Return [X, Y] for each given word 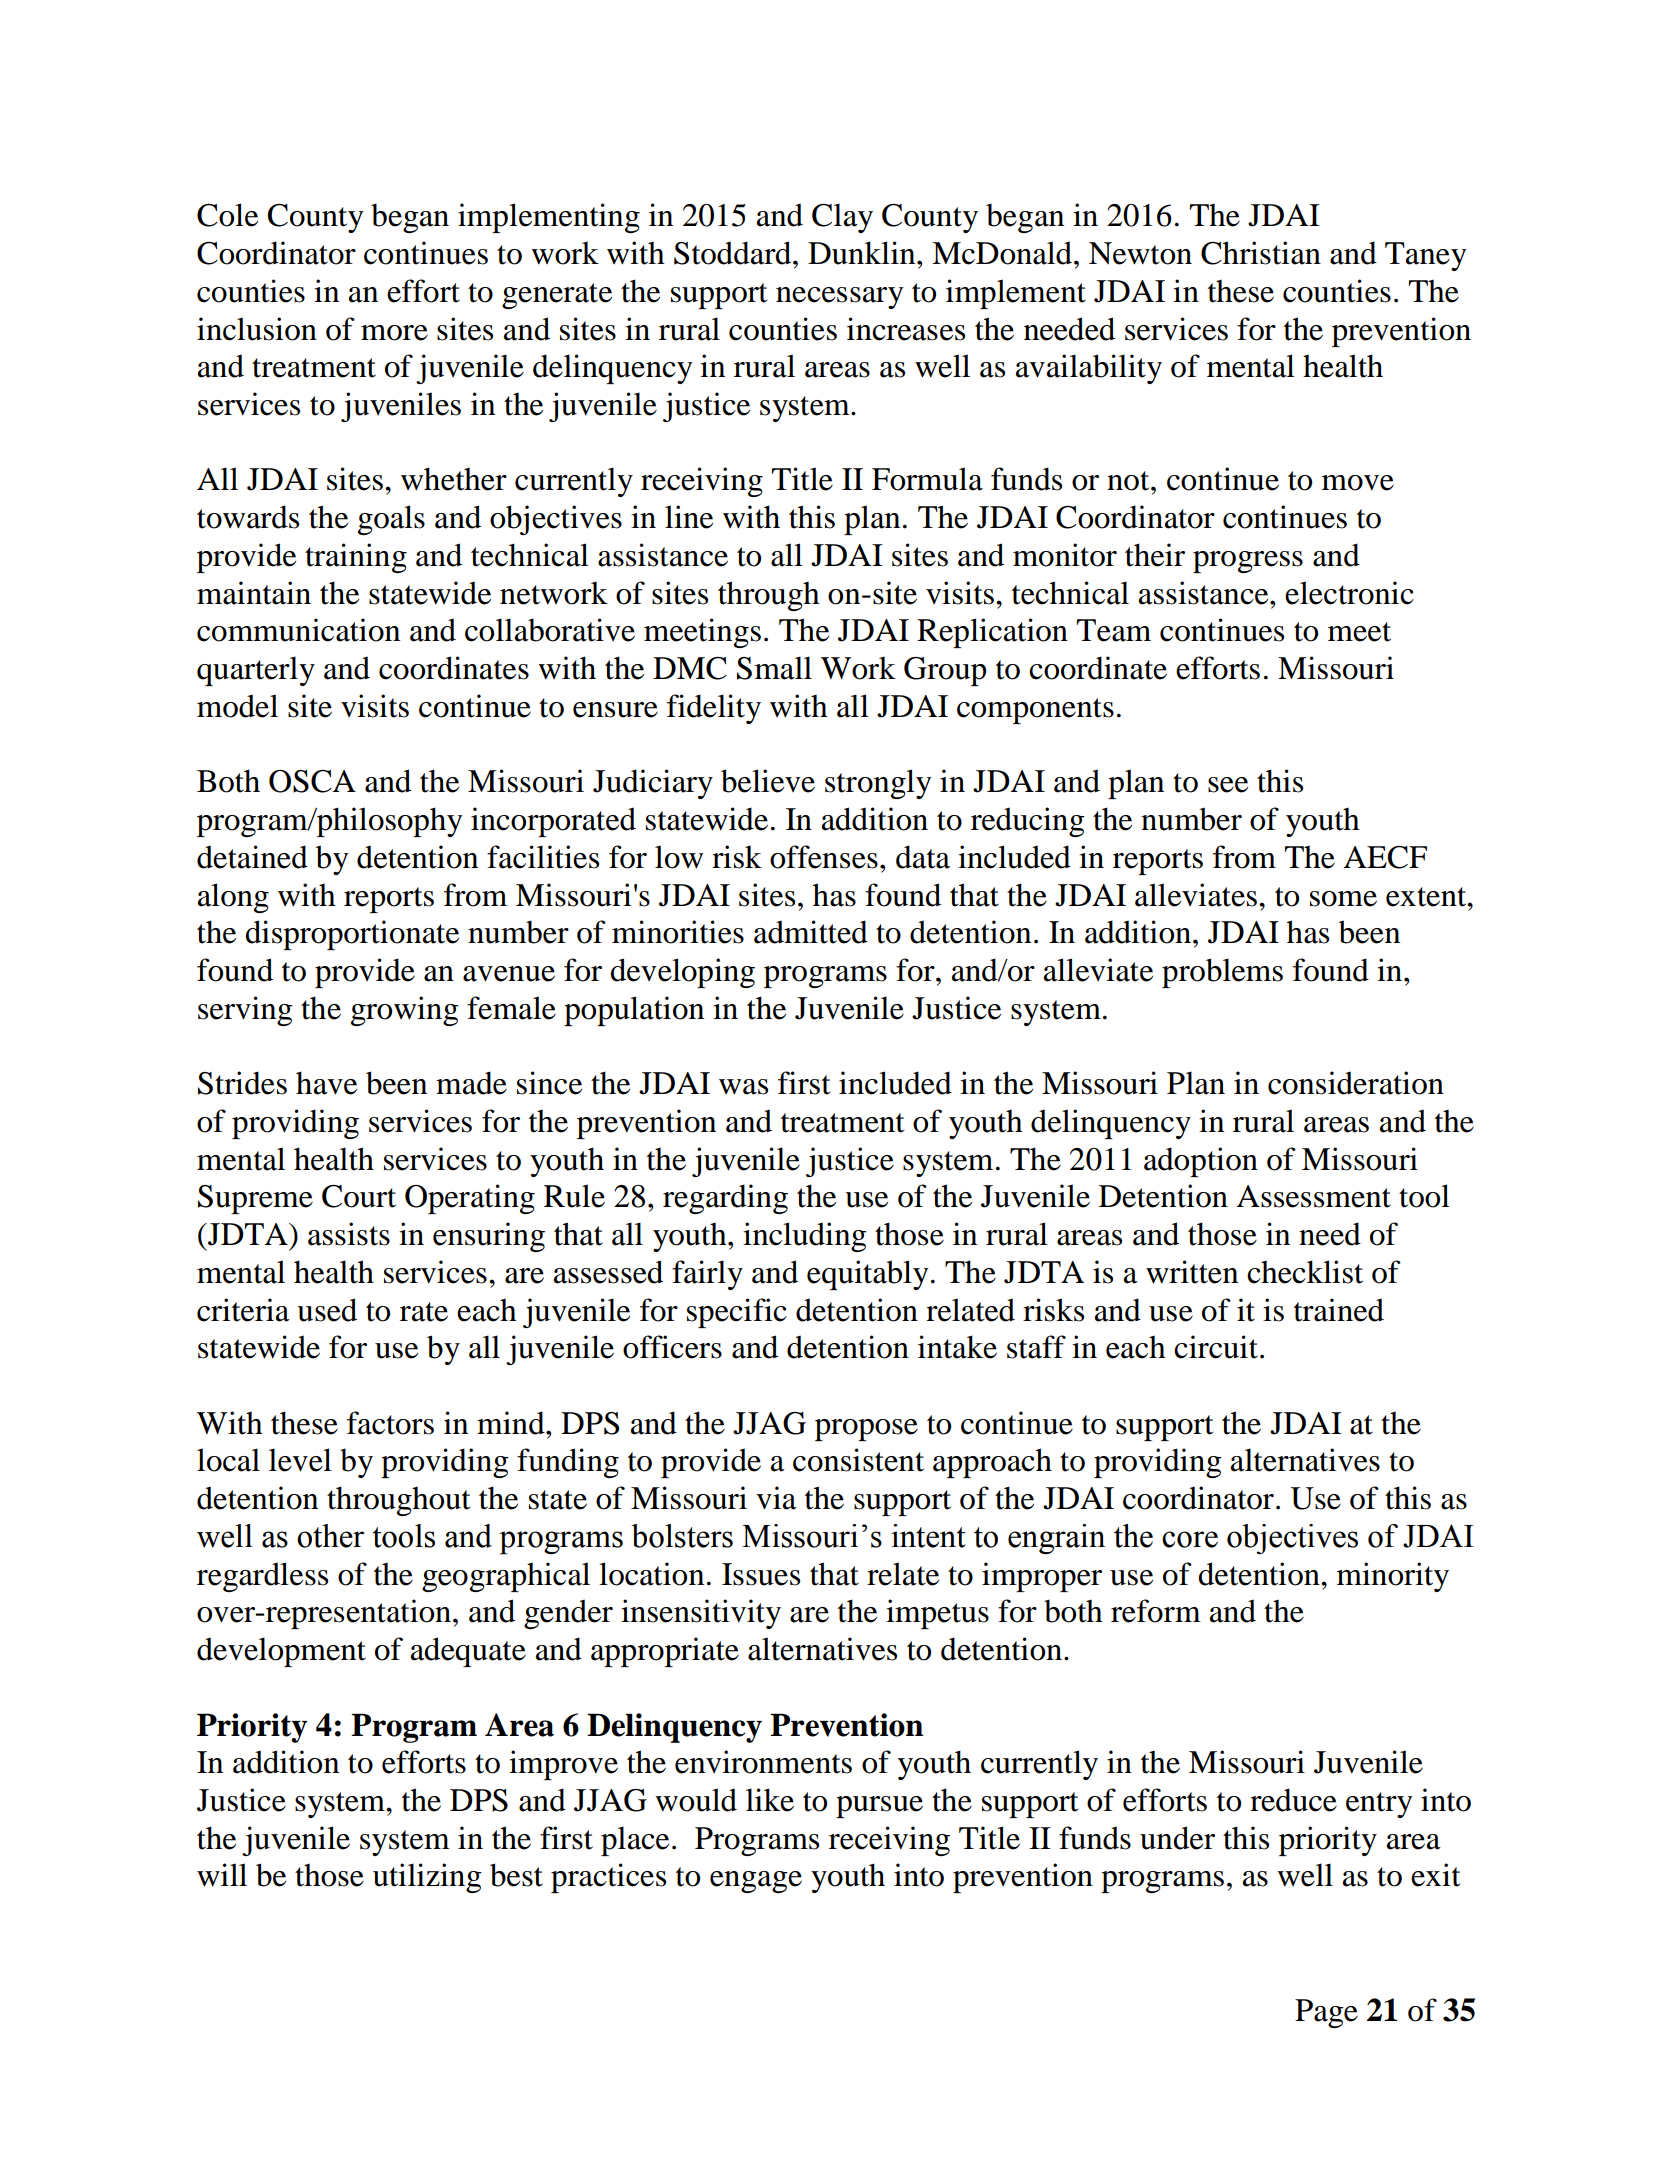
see [1228, 785]
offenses [824, 857]
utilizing [427, 1878]
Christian [1261, 253]
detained [252, 857]
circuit [1216, 1347]
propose [866, 1430]
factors [390, 1423]
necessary [840, 298]
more [394, 333]
